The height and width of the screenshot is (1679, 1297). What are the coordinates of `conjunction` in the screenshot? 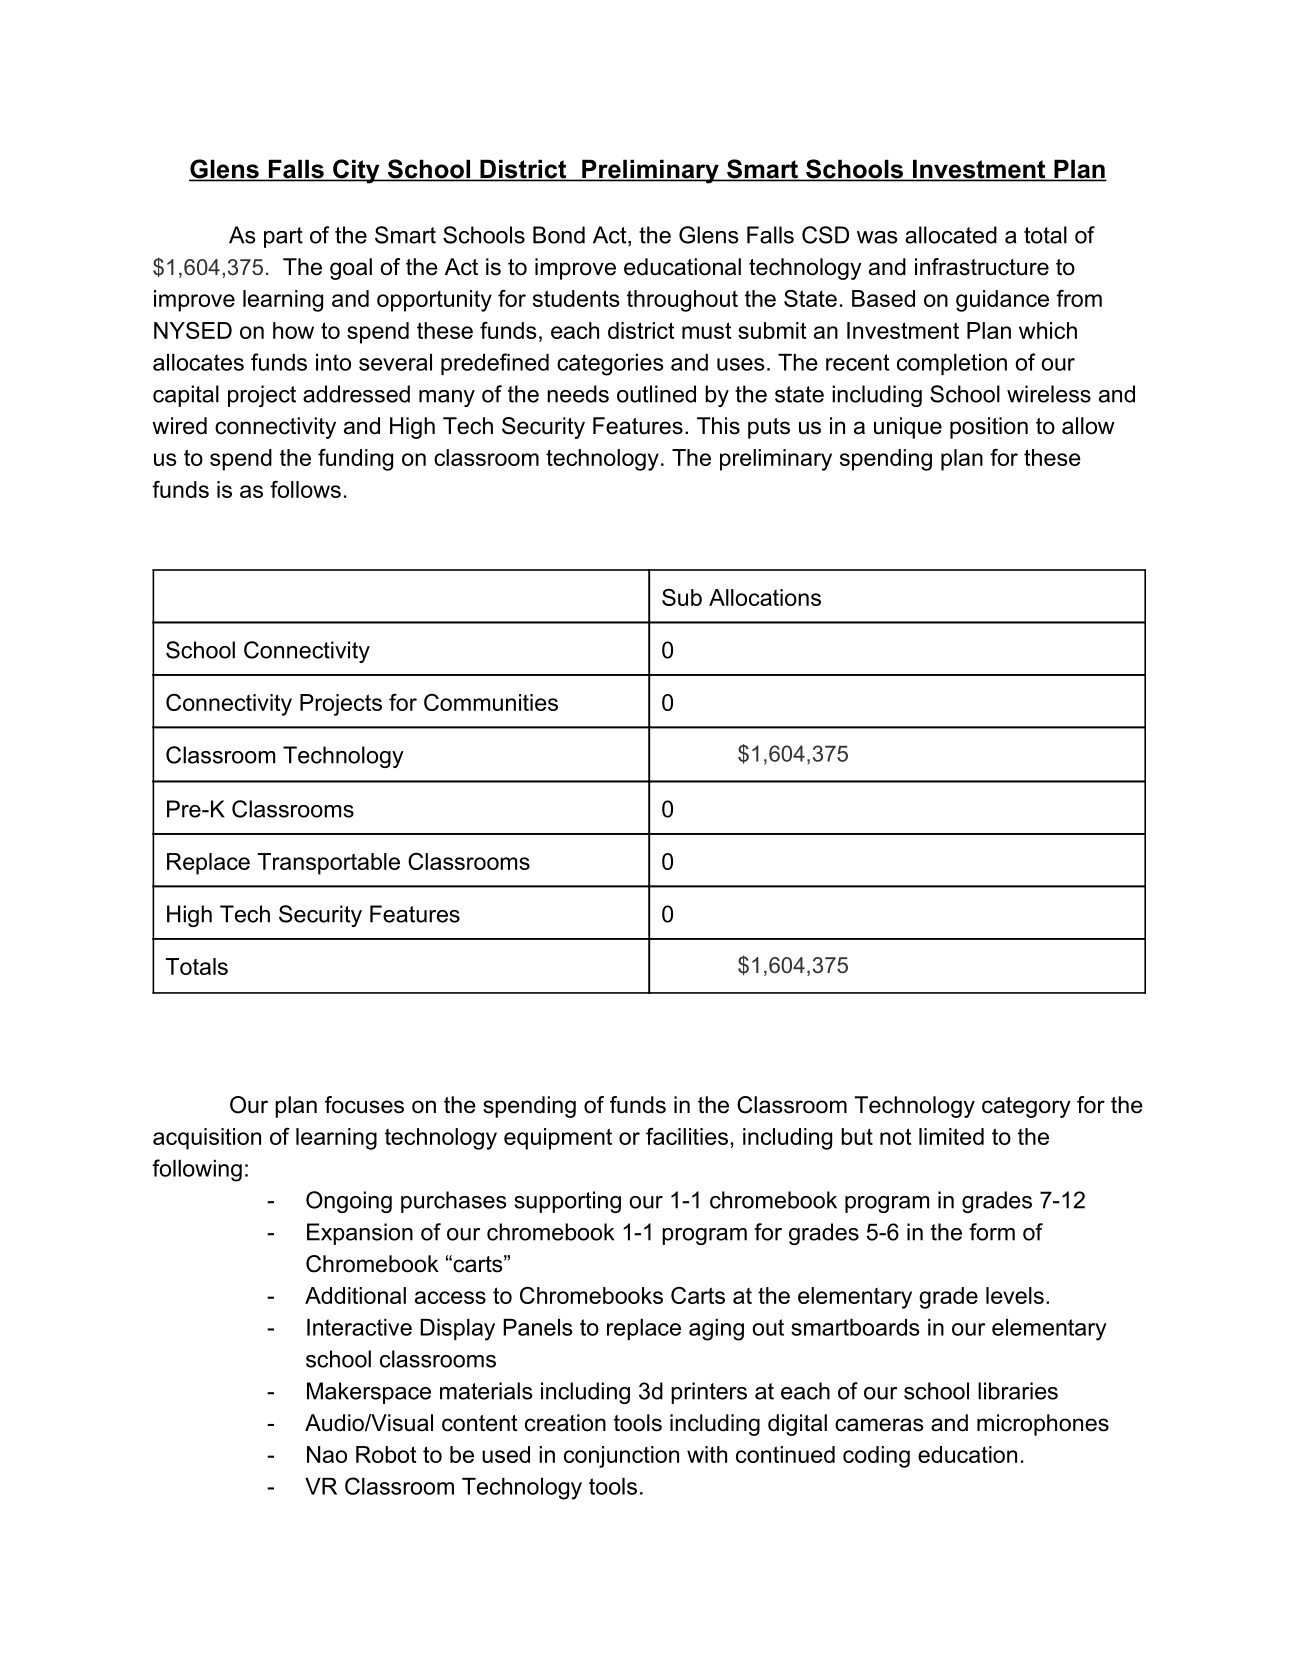 It's located at (621, 1457).
